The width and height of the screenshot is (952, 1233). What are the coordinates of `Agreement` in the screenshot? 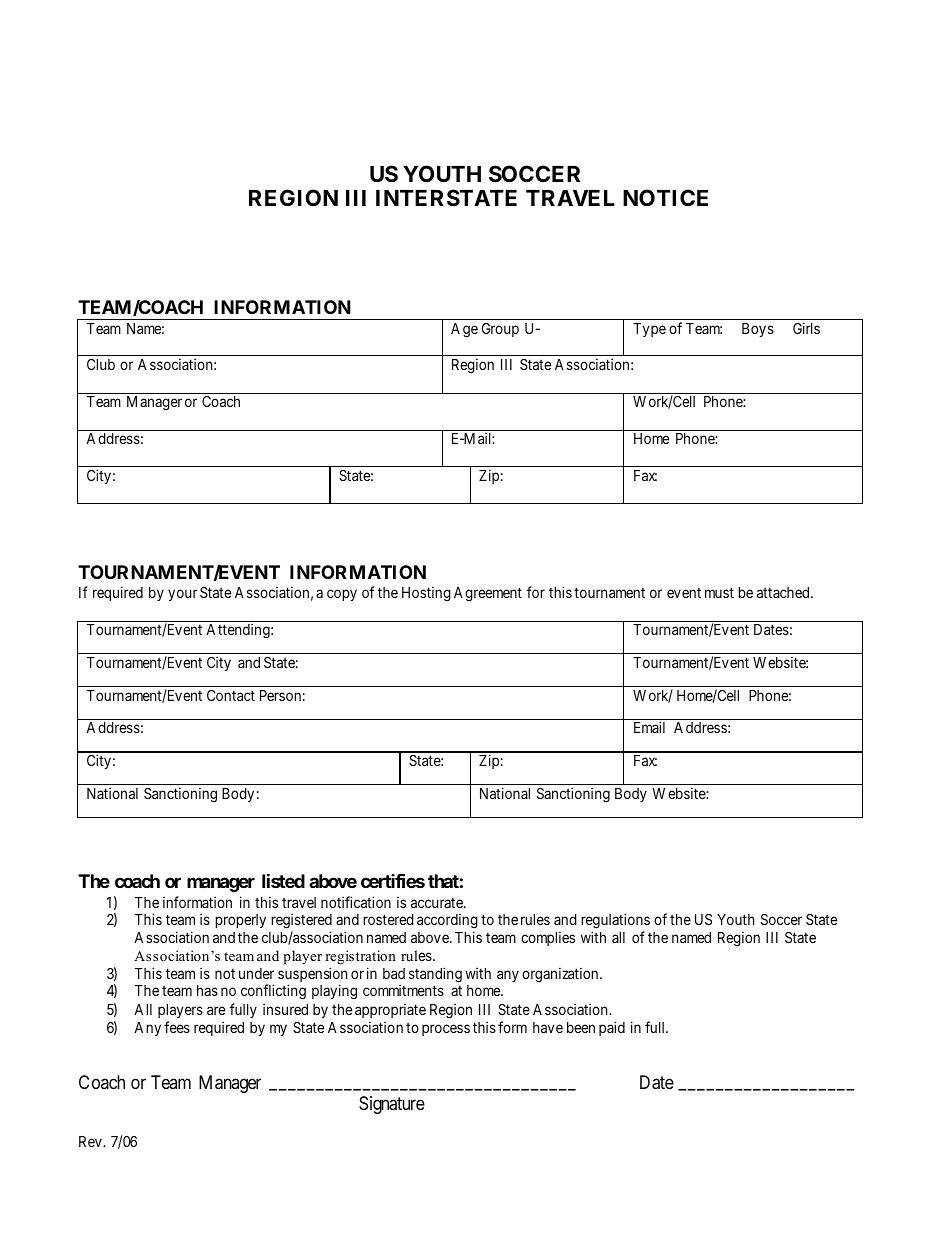 It's located at (488, 594).
